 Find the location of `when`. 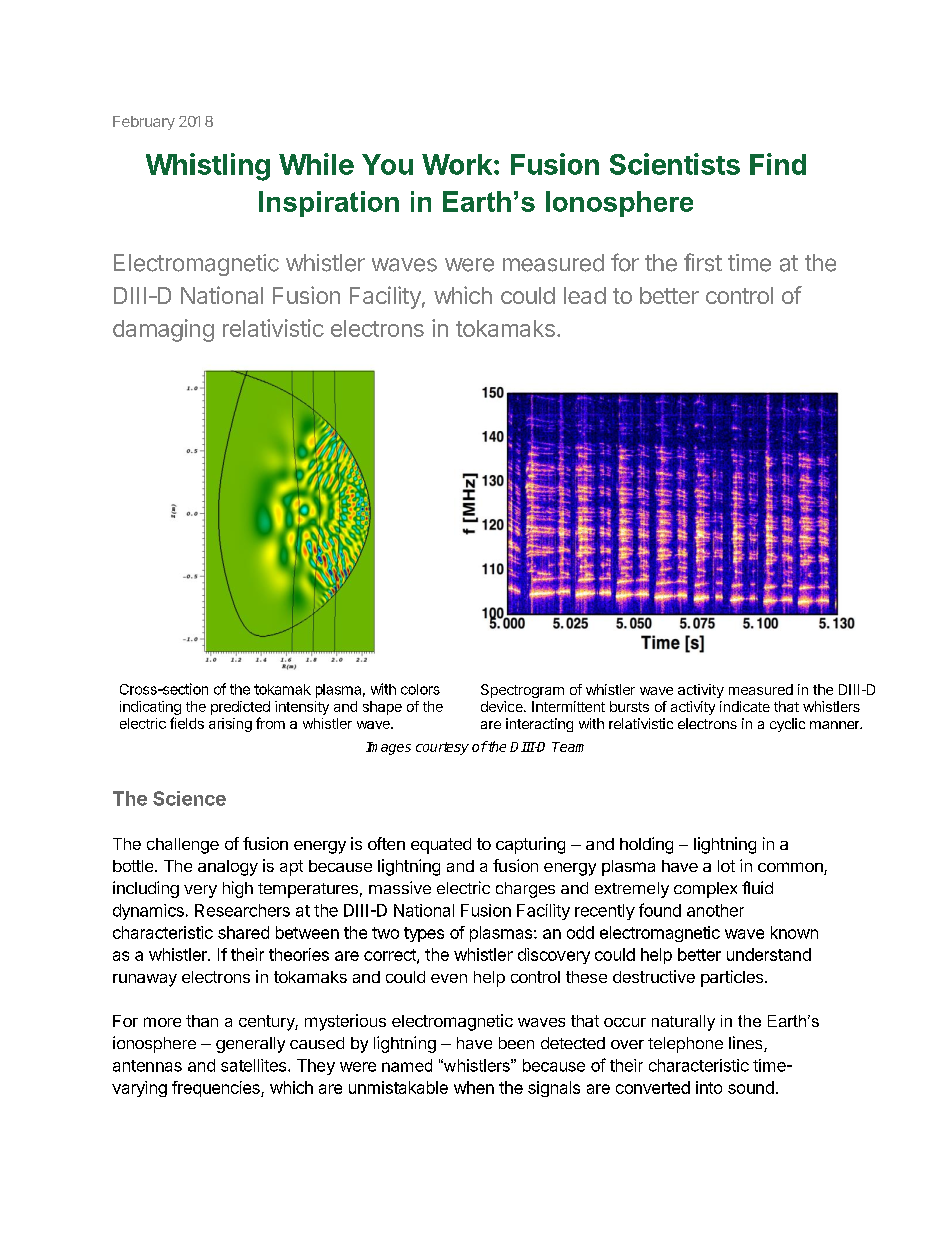

when is located at coordinates (474, 1087).
